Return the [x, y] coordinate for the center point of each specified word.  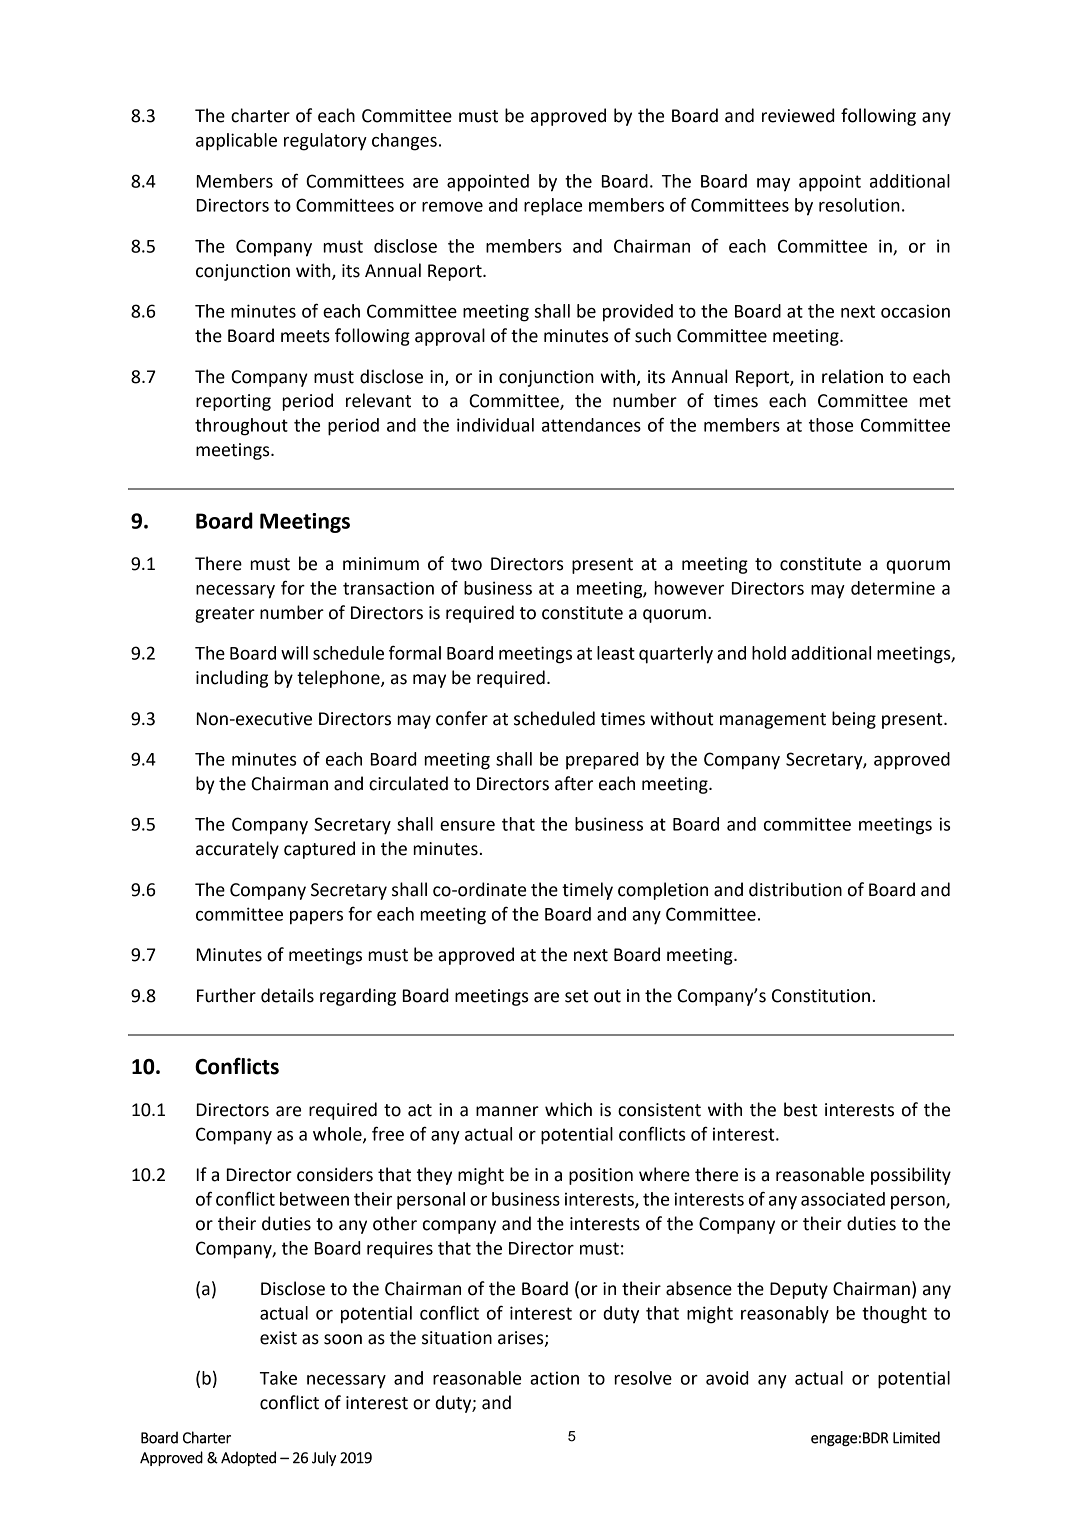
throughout [241, 427]
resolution [859, 205]
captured [319, 850]
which [568, 1109]
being [854, 720]
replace [553, 207]
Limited [916, 1437]
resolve [643, 1378]
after [574, 783]
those [831, 425]
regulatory [325, 142]
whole [338, 1135]
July [324, 1458]
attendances [591, 425]
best [801, 1109]
